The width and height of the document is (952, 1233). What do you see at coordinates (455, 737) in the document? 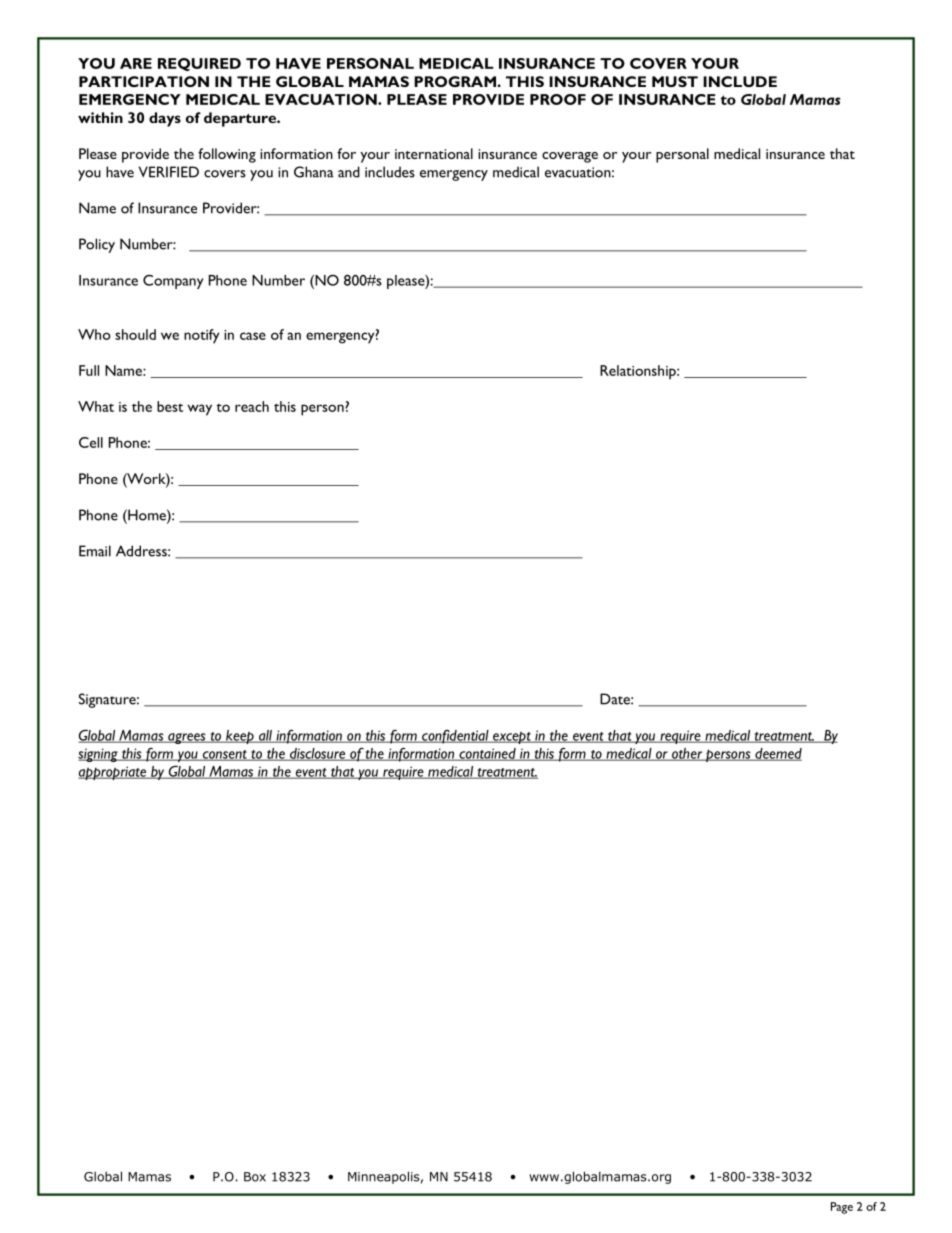
I see `confidential` at bounding box center [455, 737].
